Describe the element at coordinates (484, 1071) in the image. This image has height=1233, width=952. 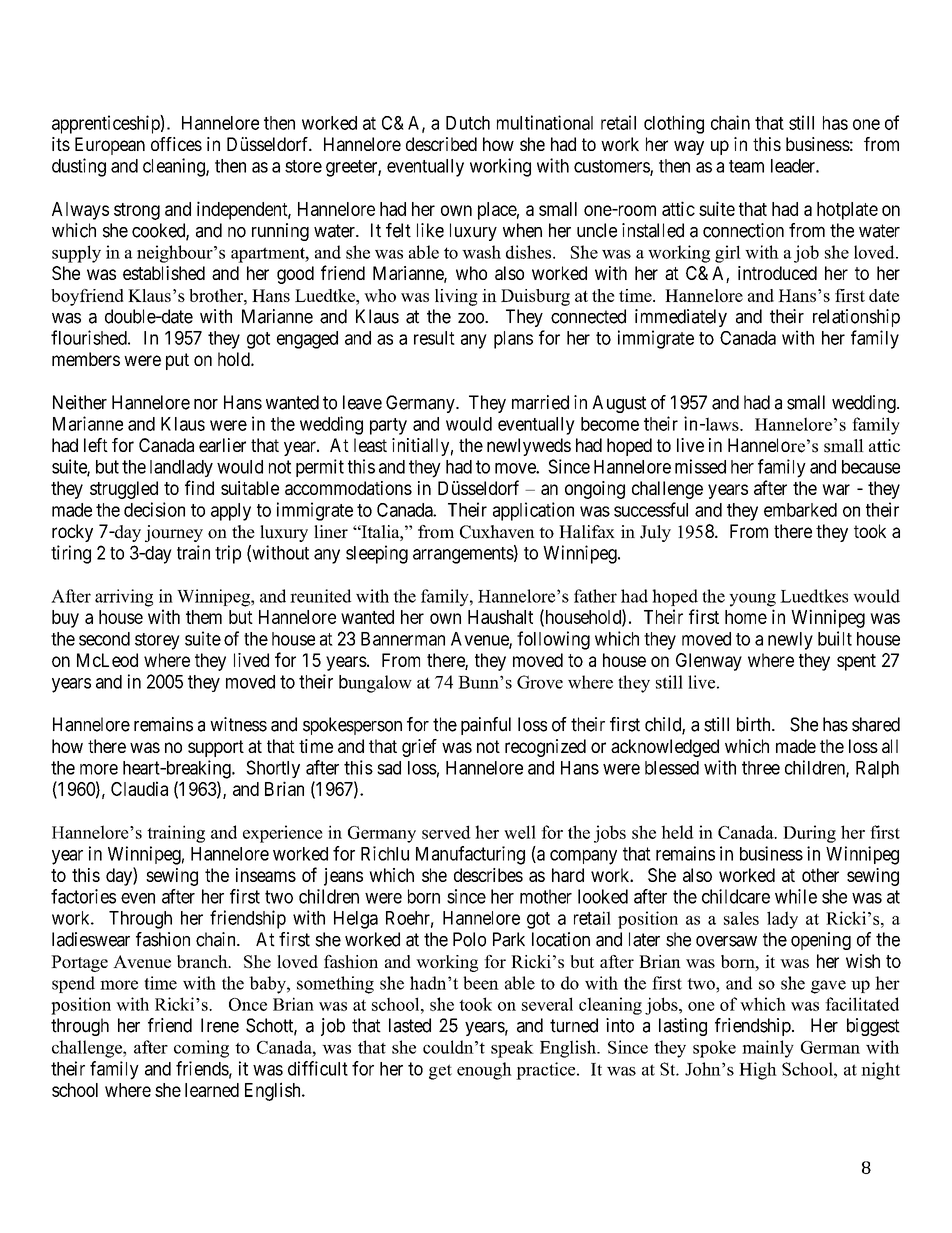
I see `enough` at that location.
